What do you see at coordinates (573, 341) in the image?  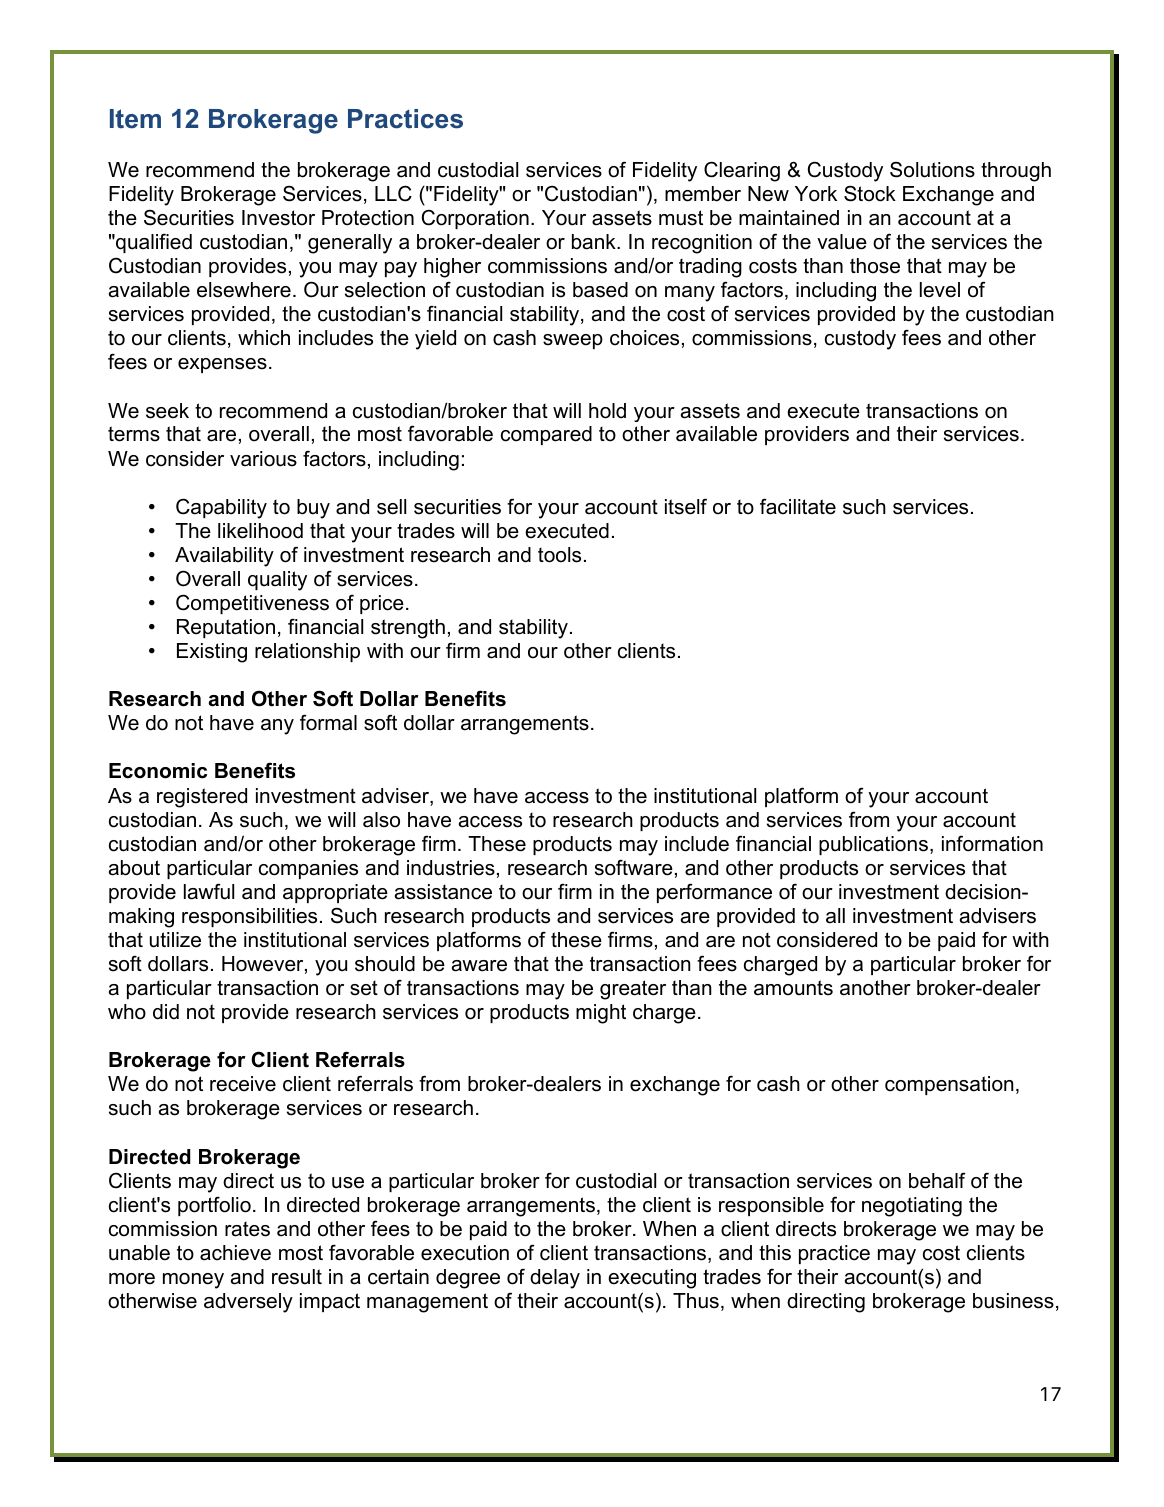 I see `sweep` at bounding box center [573, 341].
